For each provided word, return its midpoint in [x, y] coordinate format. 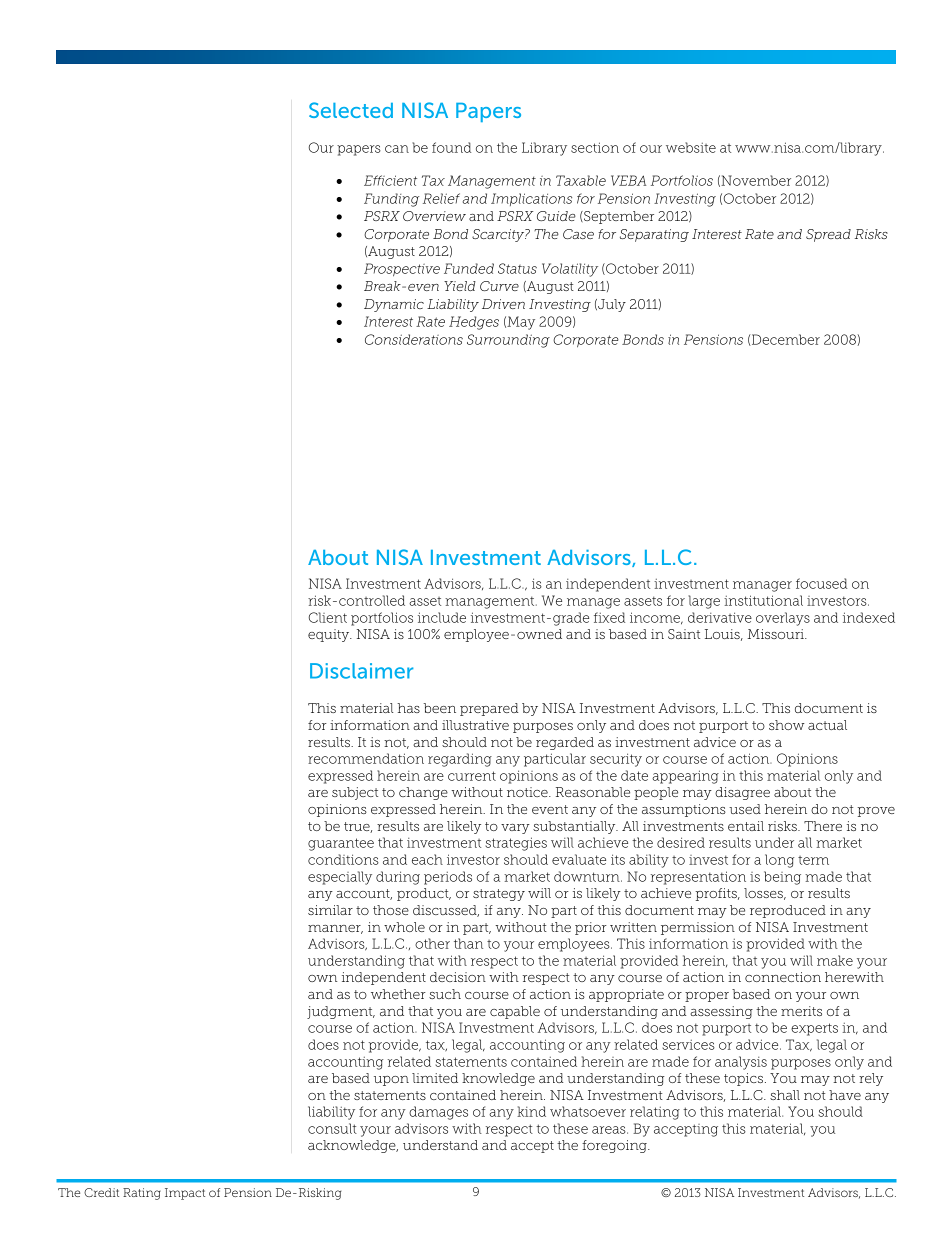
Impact [185, 1194]
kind [531, 1111]
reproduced [788, 911]
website [691, 147]
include [442, 617]
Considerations [414, 339]
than [468, 943]
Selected [351, 110]
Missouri [776, 634]
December [785, 340]
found [451, 147]
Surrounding [508, 341]
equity [330, 635]
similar [330, 910]
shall [785, 1095]
